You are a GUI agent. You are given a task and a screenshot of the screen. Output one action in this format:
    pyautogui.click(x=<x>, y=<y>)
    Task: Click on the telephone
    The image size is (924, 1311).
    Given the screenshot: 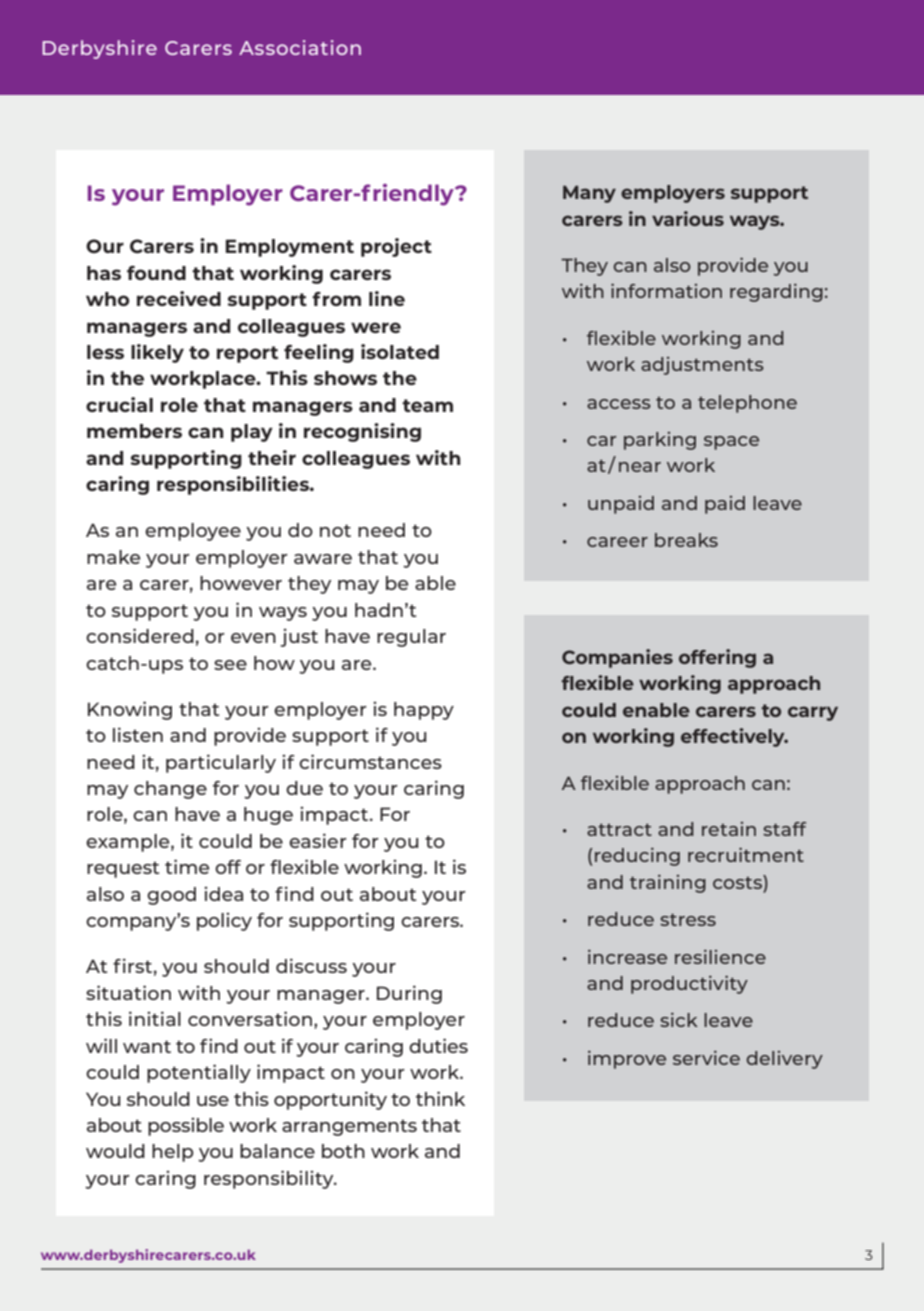 What is the action you would take?
    pyautogui.click(x=747, y=404)
